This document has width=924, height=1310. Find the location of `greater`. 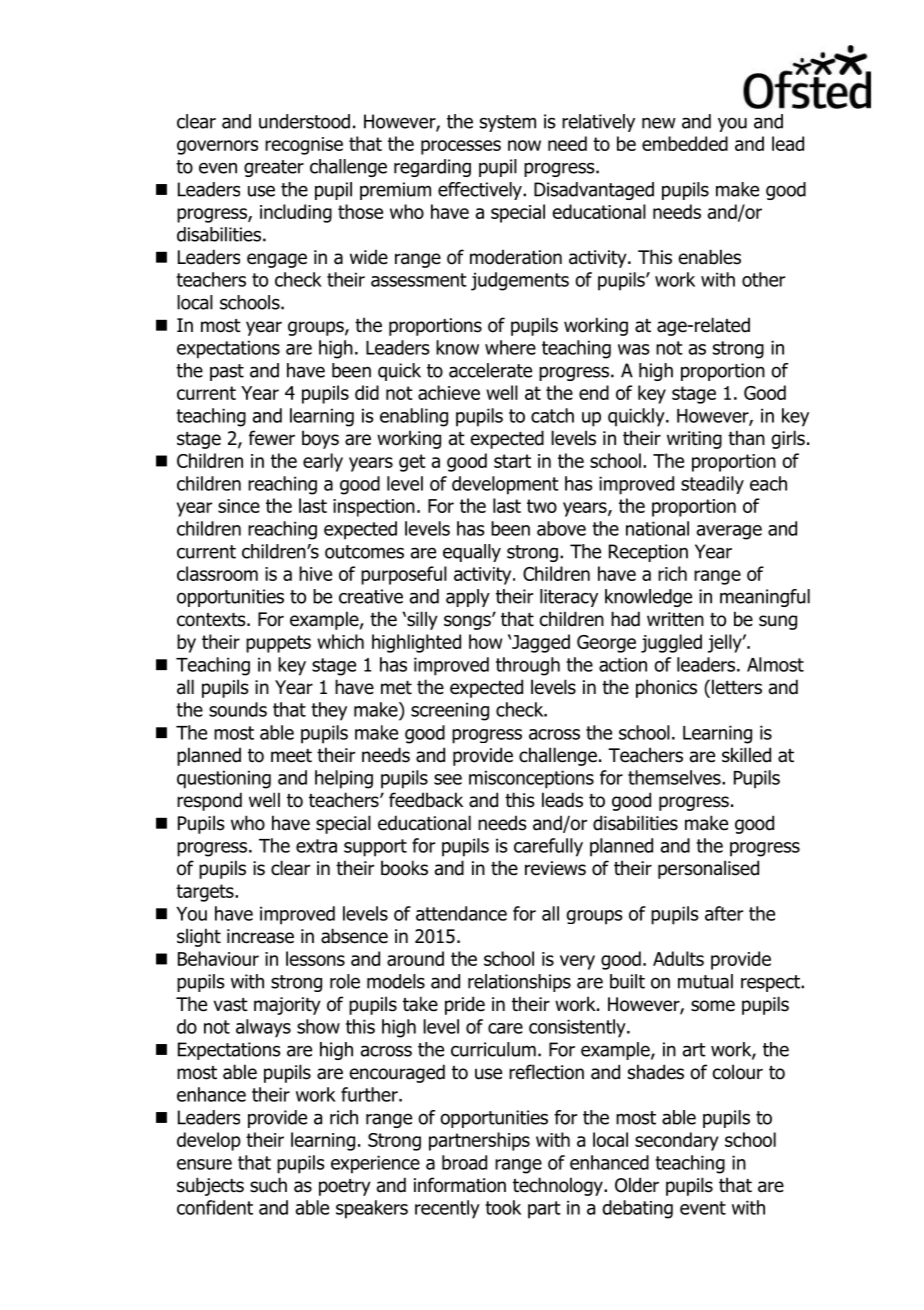

greater is located at coordinates (274, 168).
